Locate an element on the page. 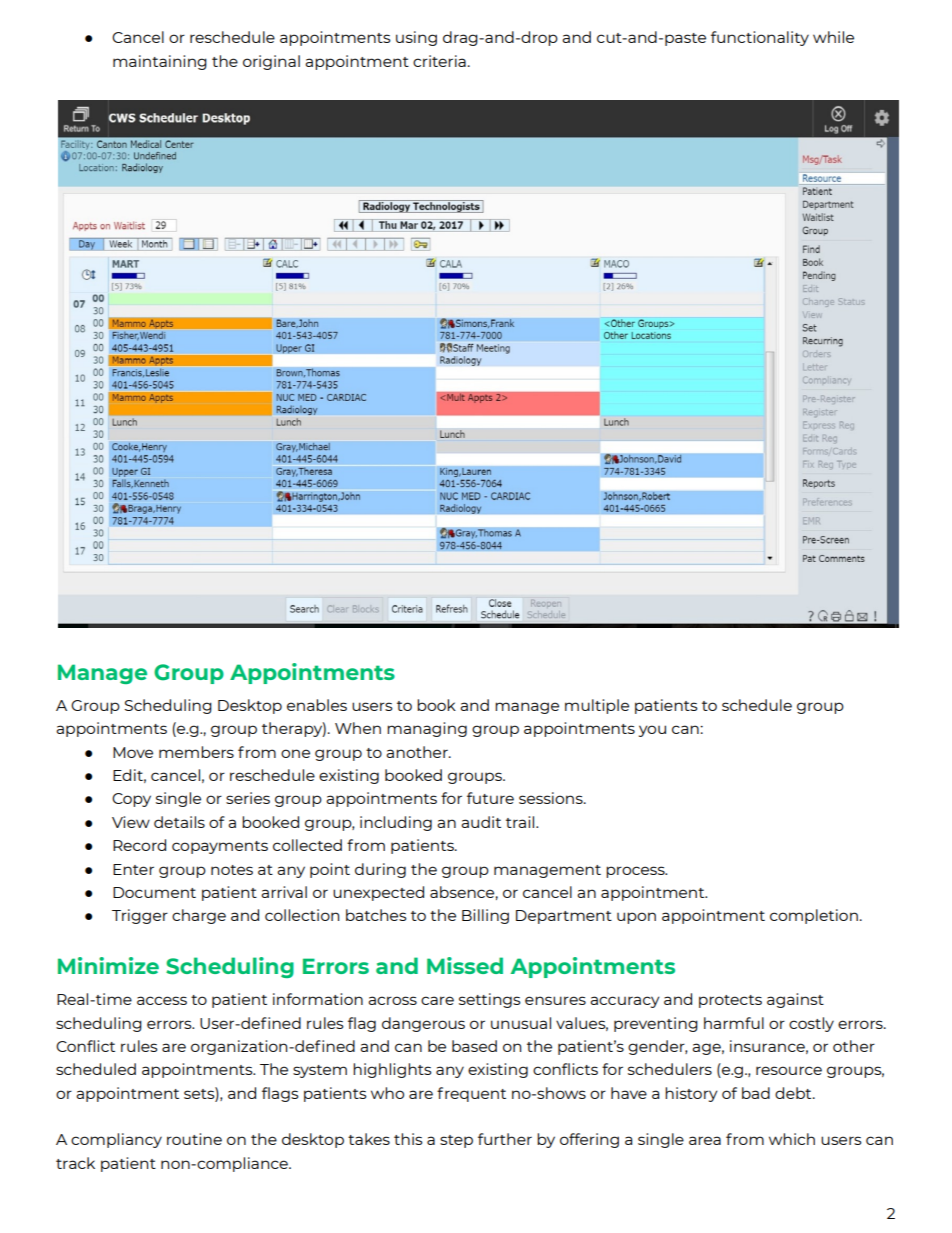  area is located at coordinates (705, 1140).
